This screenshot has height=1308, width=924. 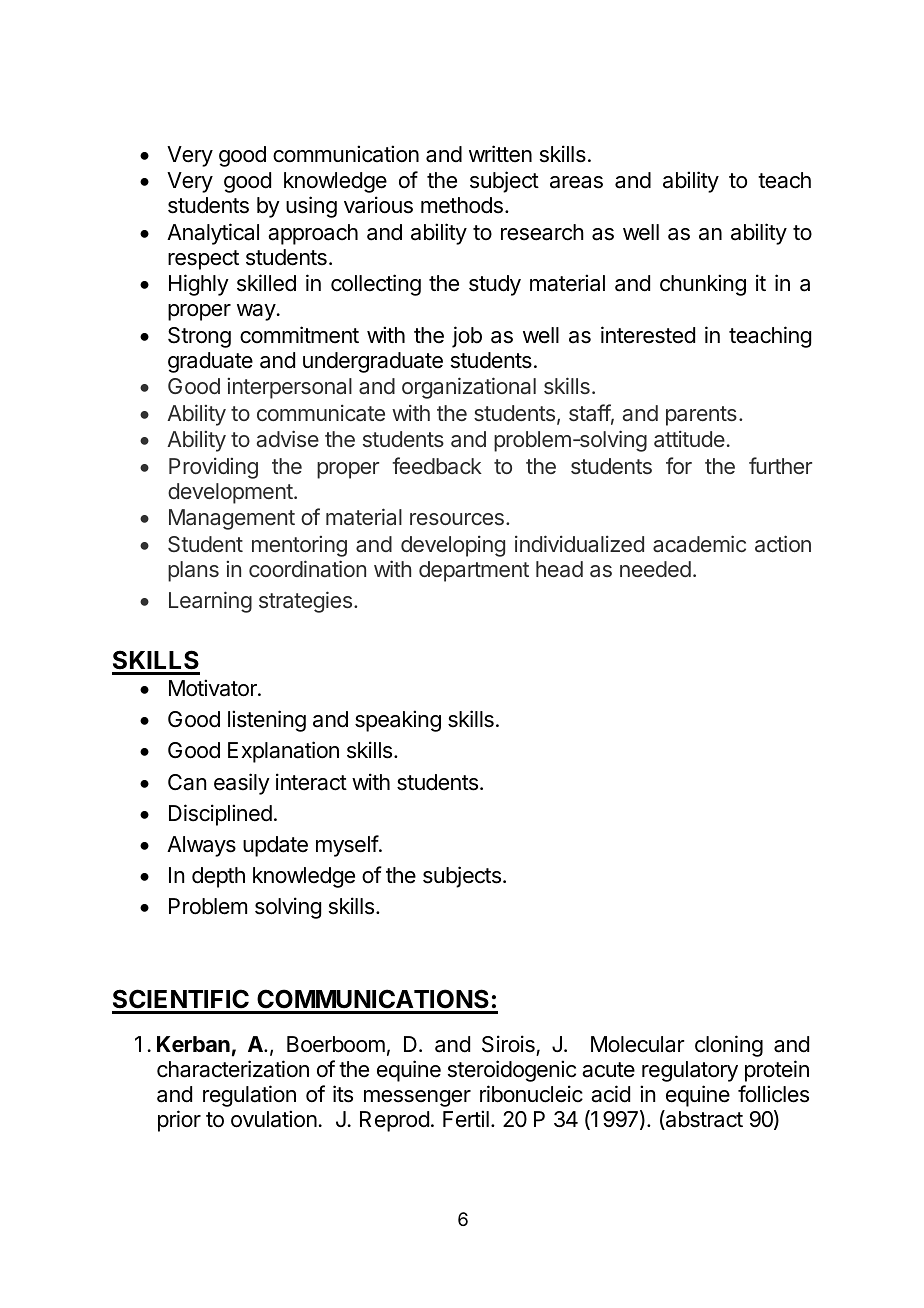 What do you see at coordinates (398, 721) in the screenshot?
I see `speaking` at bounding box center [398, 721].
